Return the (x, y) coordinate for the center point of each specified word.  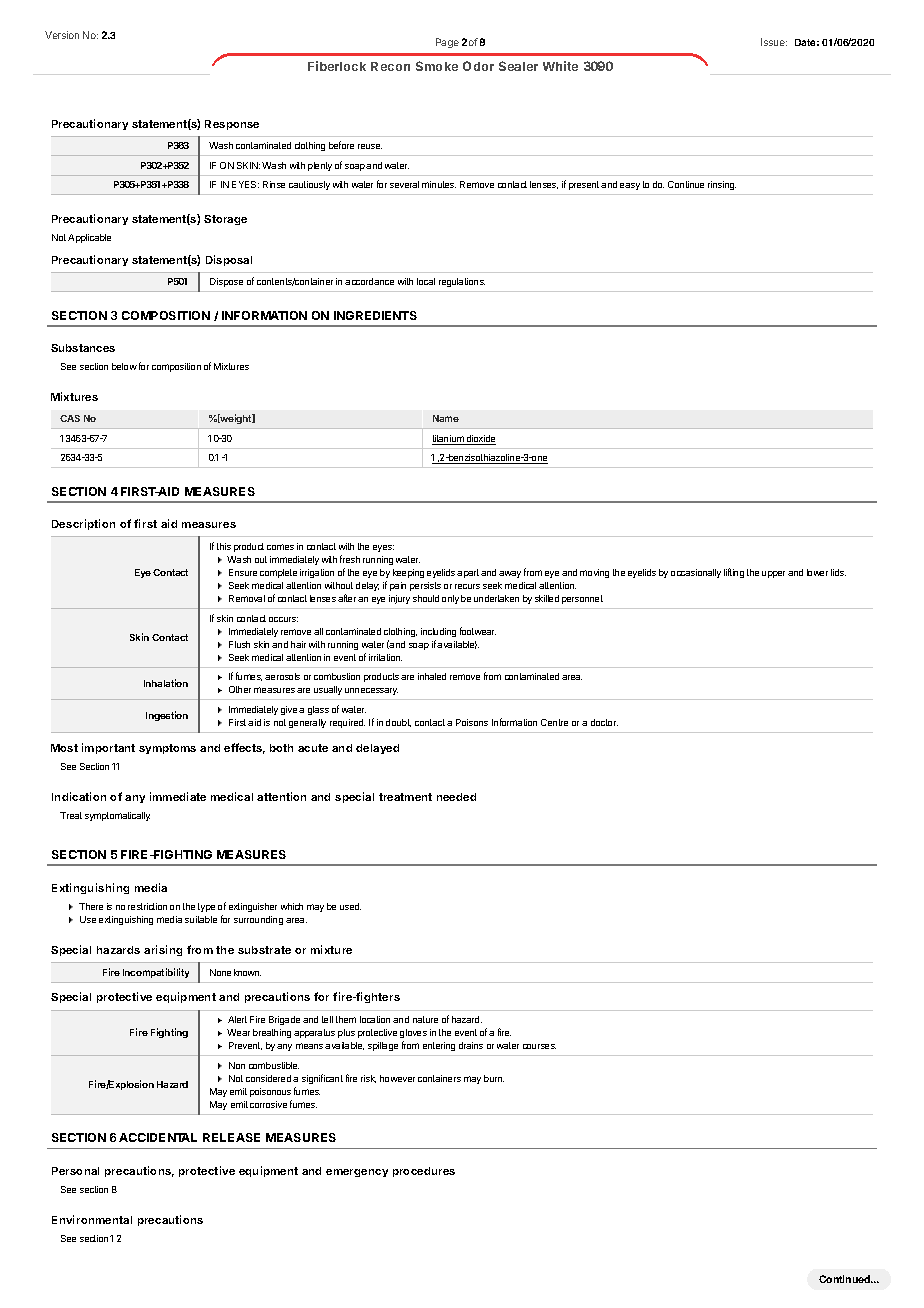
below (124, 366)
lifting (734, 573)
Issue (774, 42)
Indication (79, 796)
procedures (424, 1172)
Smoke (437, 66)
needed (456, 797)
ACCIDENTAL (158, 1137)
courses (539, 1046)
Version (62, 35)
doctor (604, 722)
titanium (449, 440)
